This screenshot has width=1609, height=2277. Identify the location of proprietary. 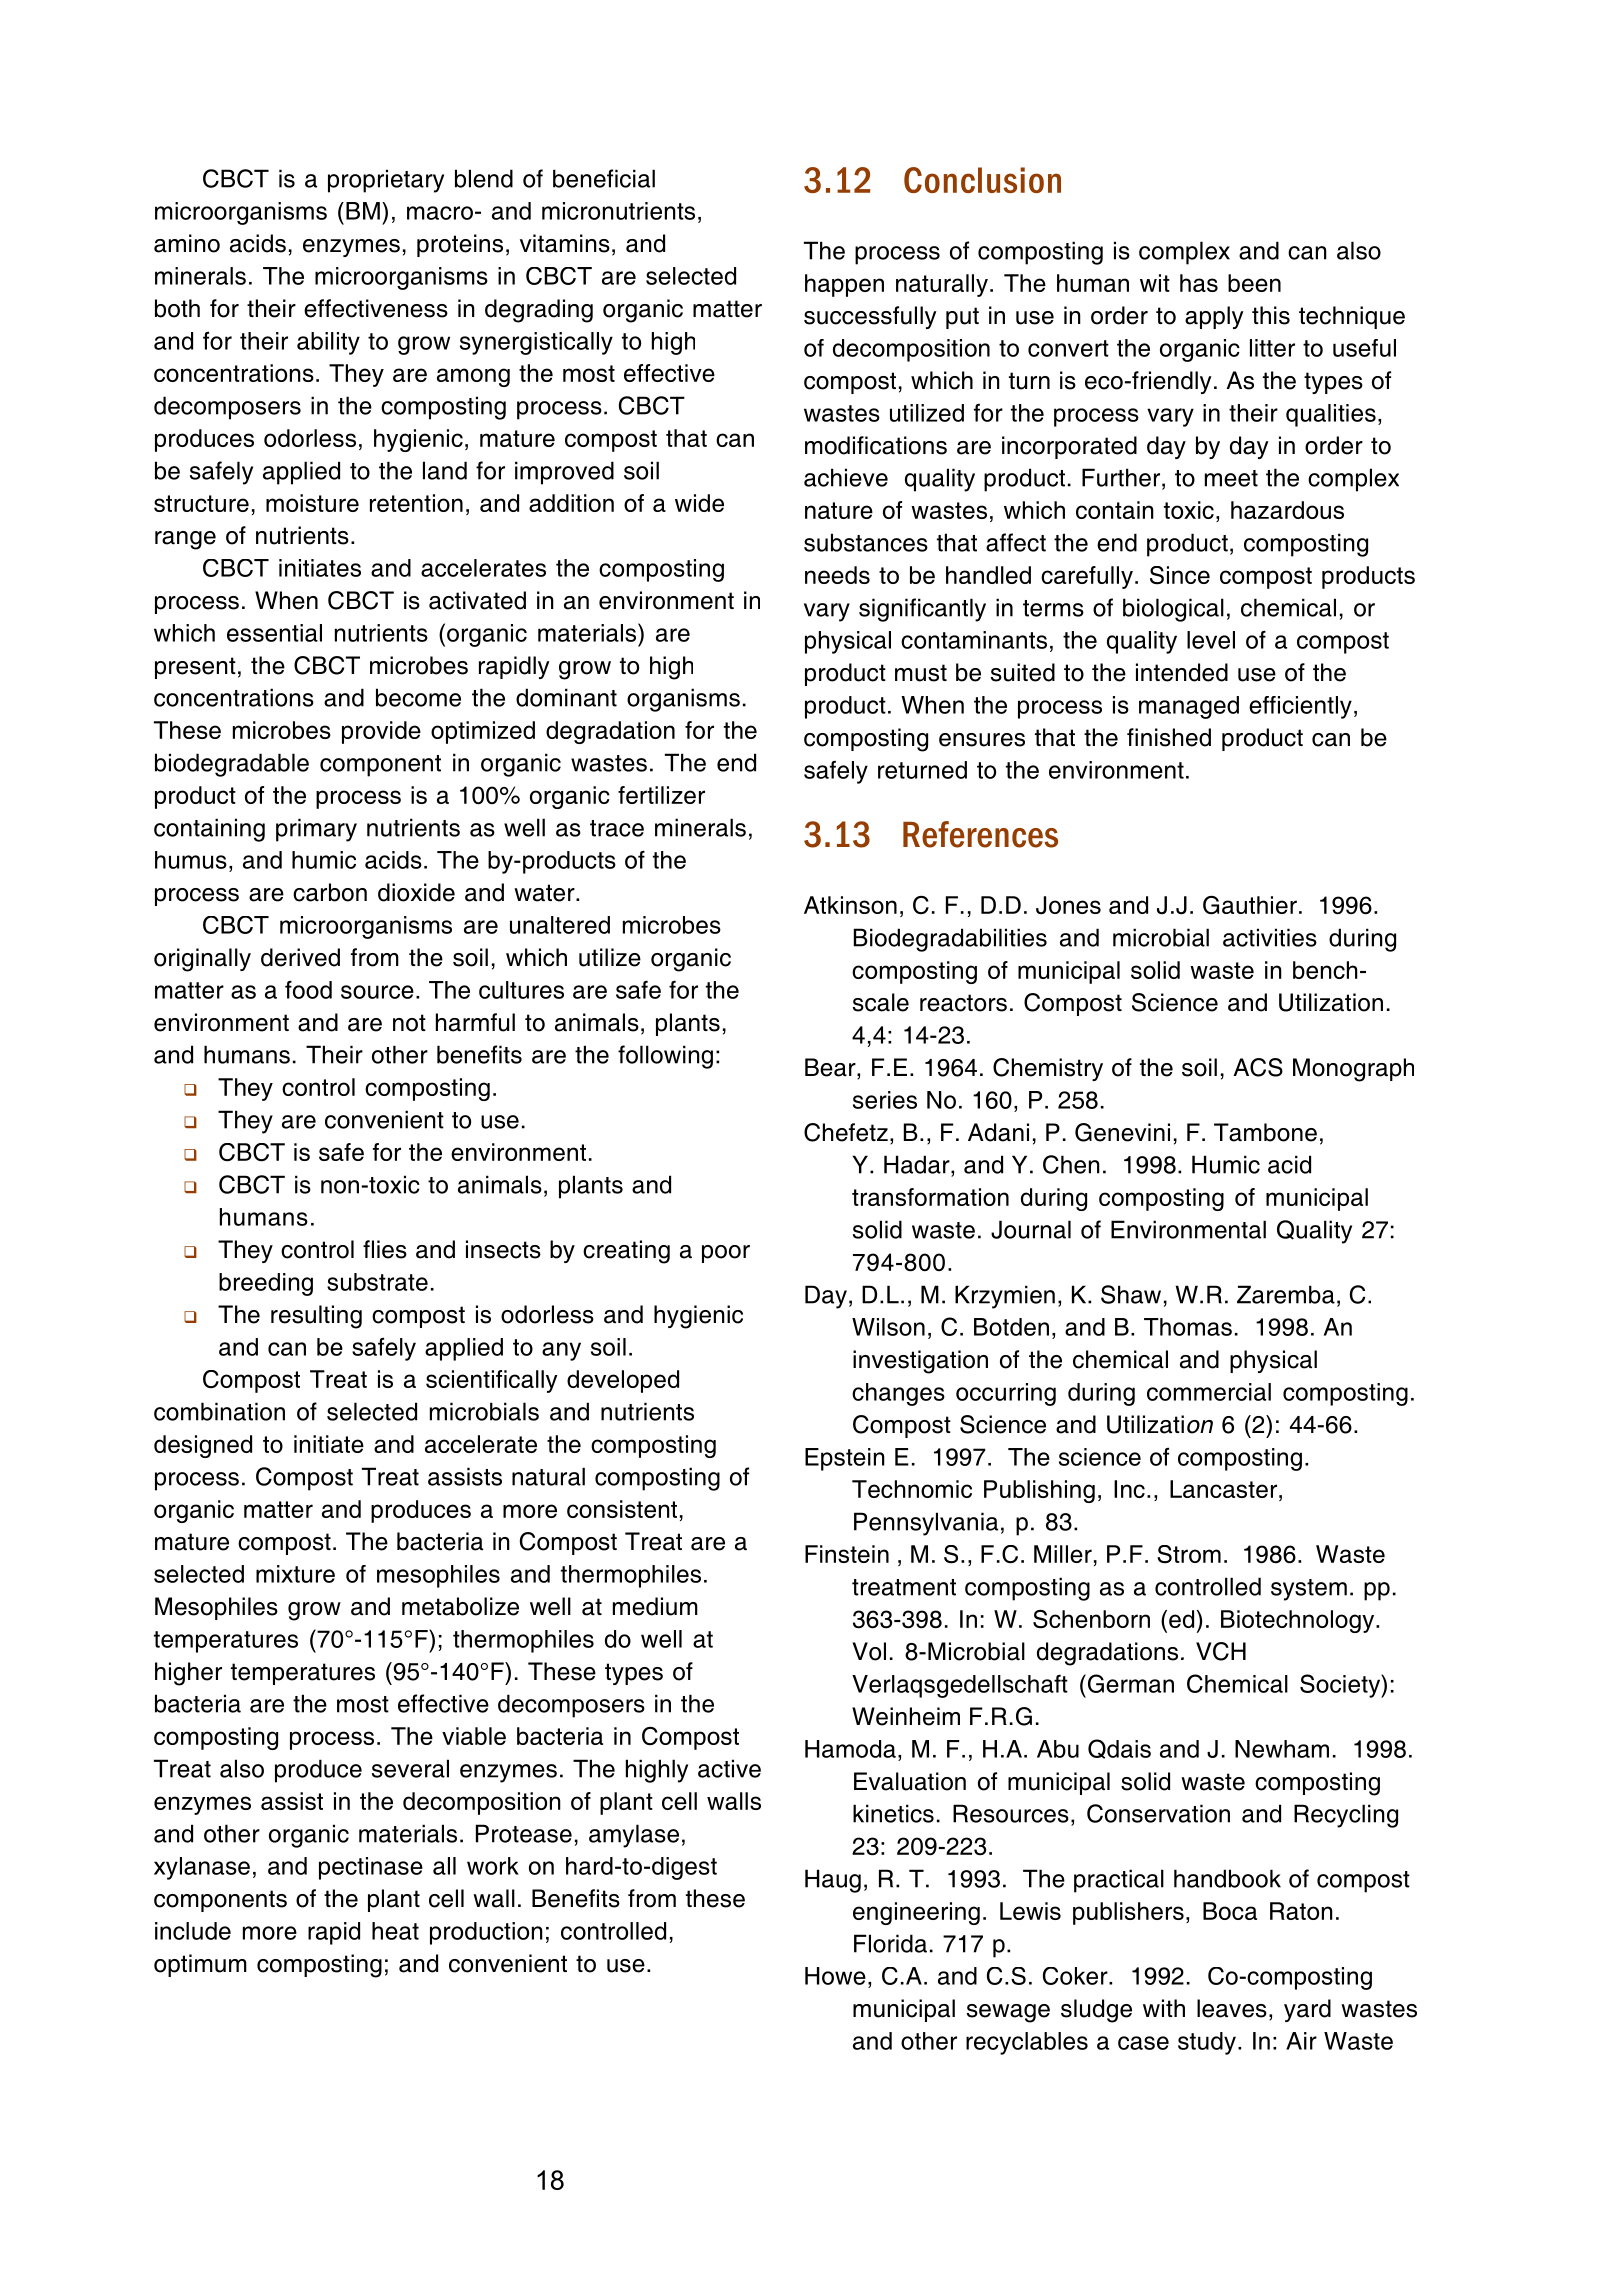
(386, 181).
